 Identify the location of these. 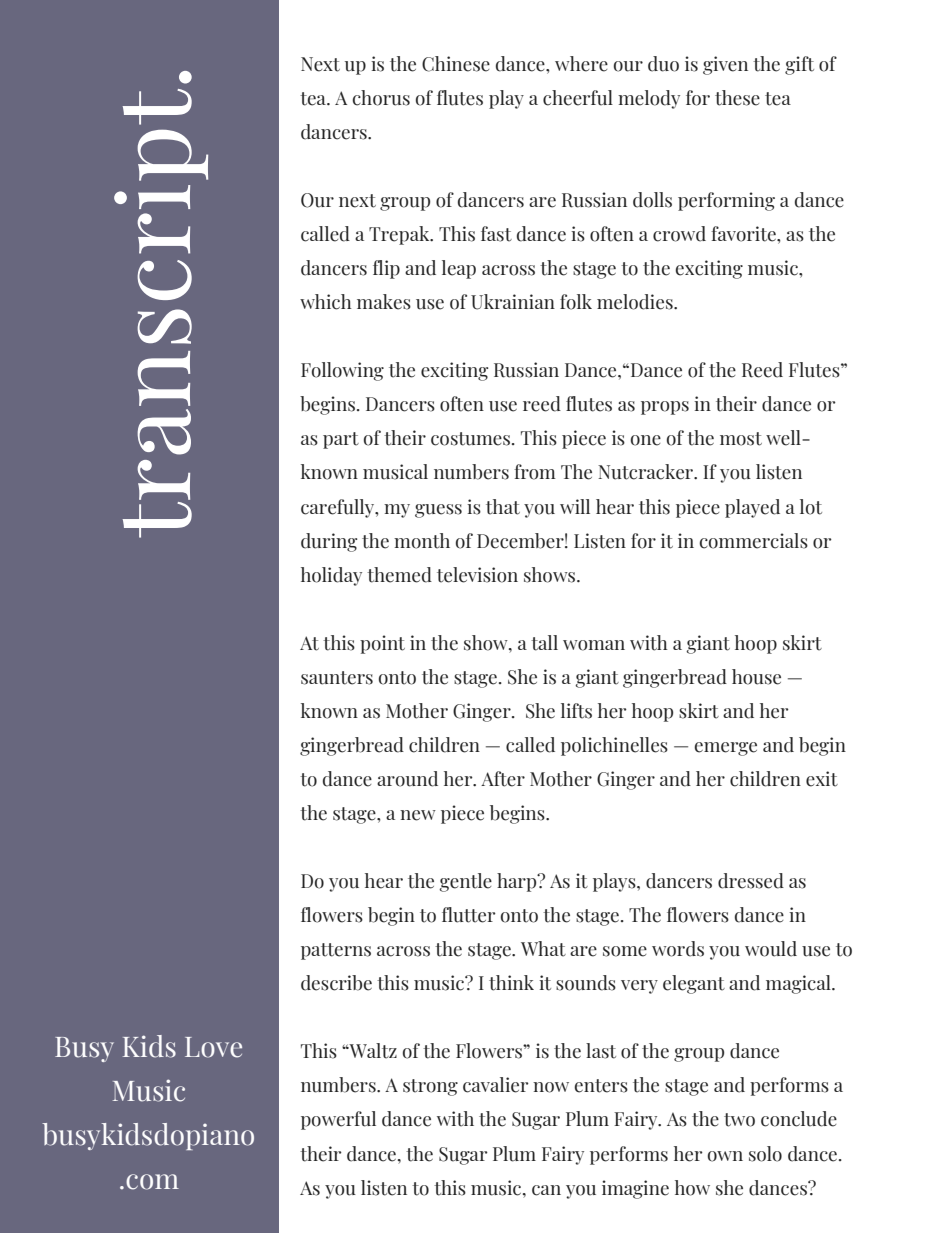
(737, 98).
